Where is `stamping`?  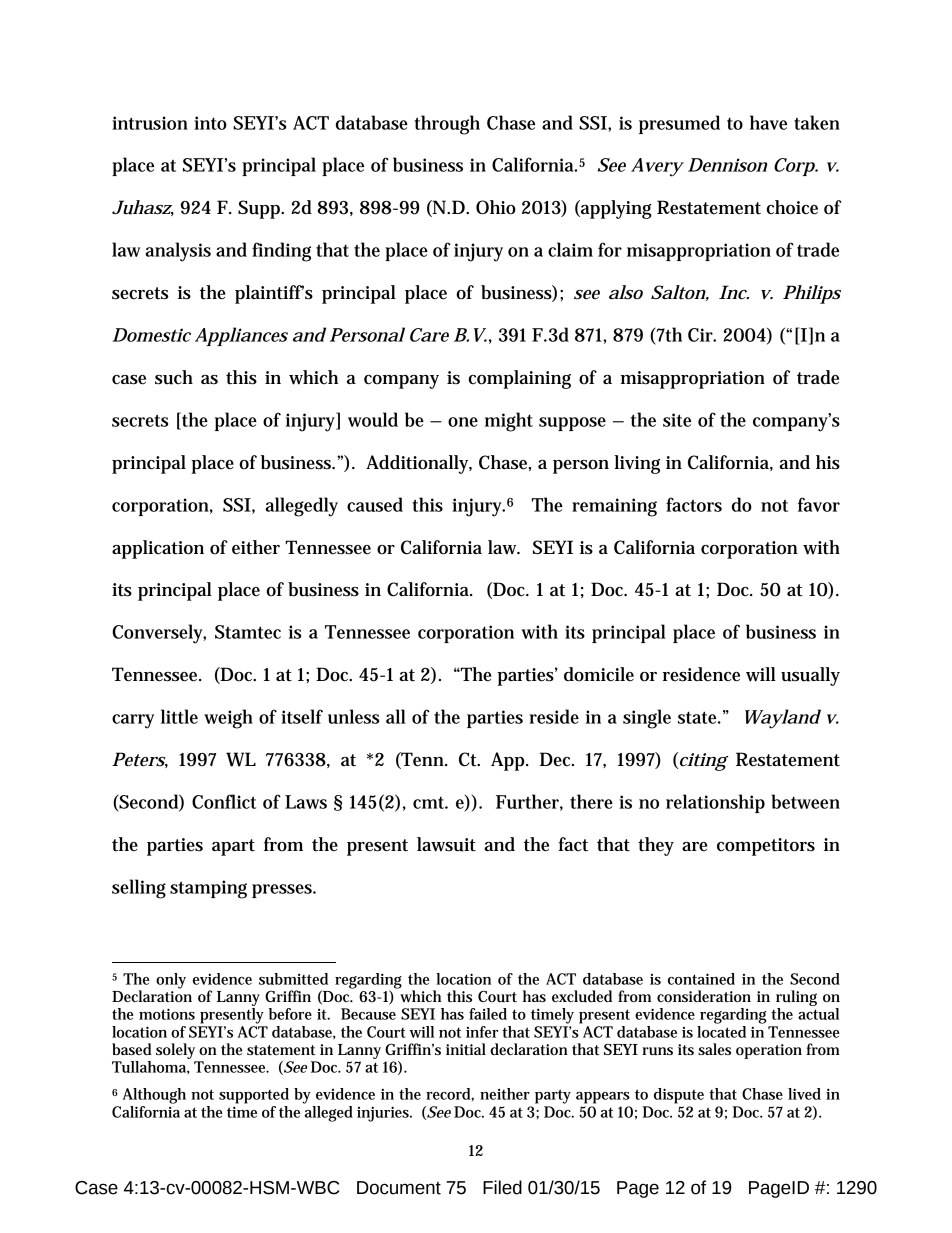 stamping is located at coordinates (208, 889).
